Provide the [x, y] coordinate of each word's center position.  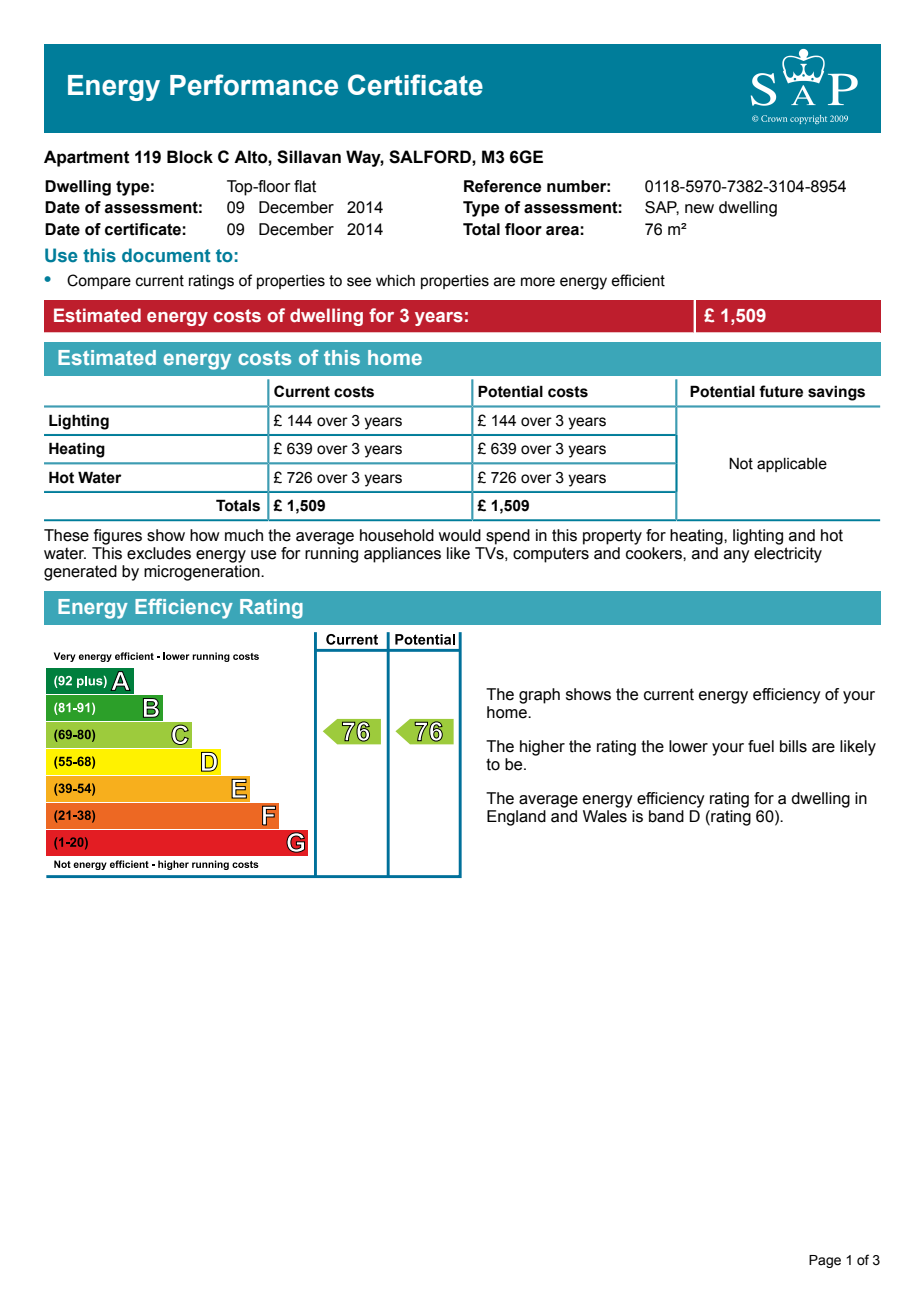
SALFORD [431, 157]
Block [190, 157]
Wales [605, 816]
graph [539, 696]
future [781, 391]
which [395, 281]
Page [825, 1261]
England [516, 818]
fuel [761, 746]
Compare [99, 281]
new [699, 209]
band [666, 816]
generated [80, 573]
